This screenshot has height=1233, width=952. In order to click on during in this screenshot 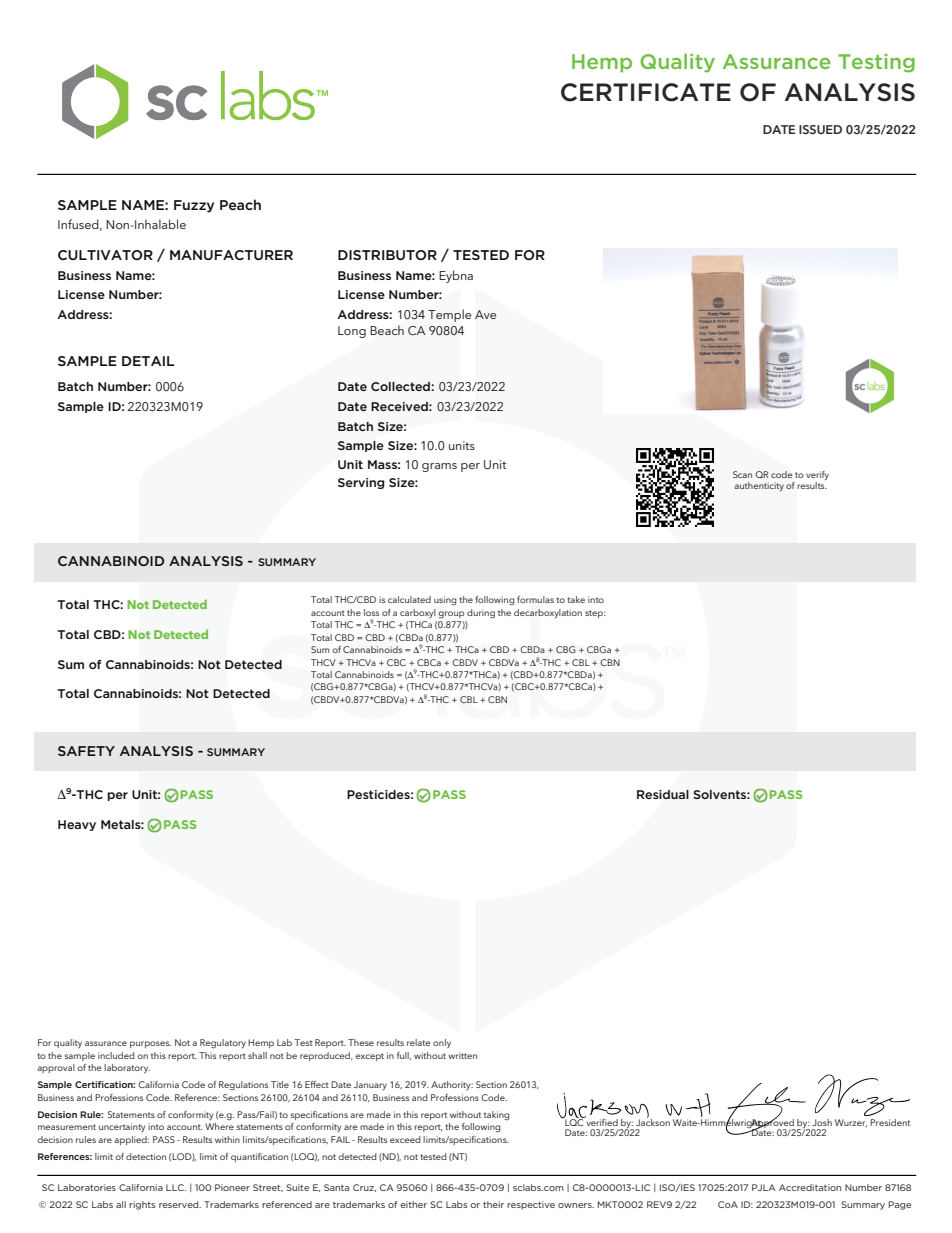, I will do `click(481, 614)`.
